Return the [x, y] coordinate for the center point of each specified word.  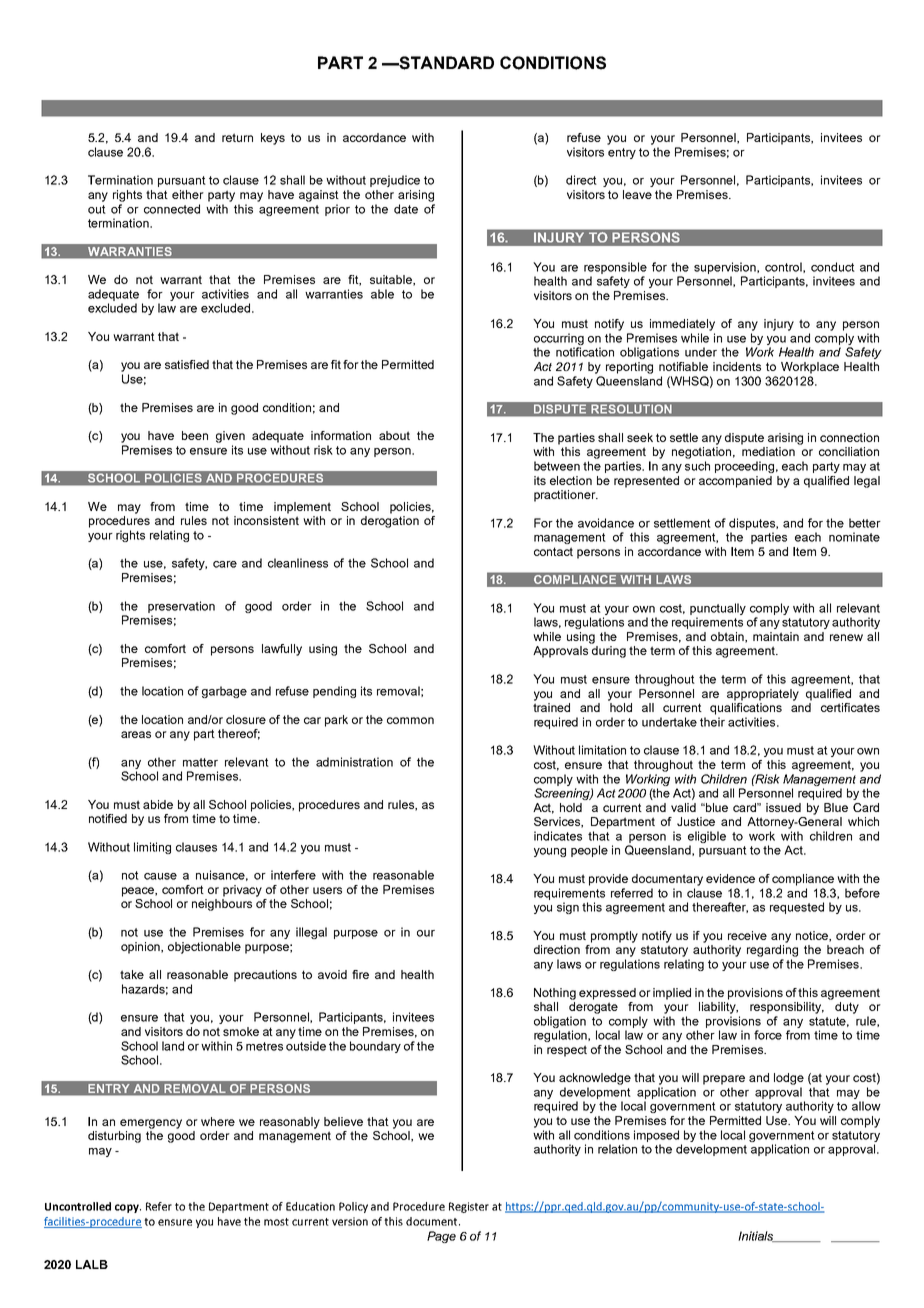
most [276, 1222]
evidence [730, 878]
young [550, 852]
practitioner [566, 496]
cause [160, 876]
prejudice [395, 181]
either [188, 194]
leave [637, 194]
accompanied [735, 482]
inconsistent [266, 520]
